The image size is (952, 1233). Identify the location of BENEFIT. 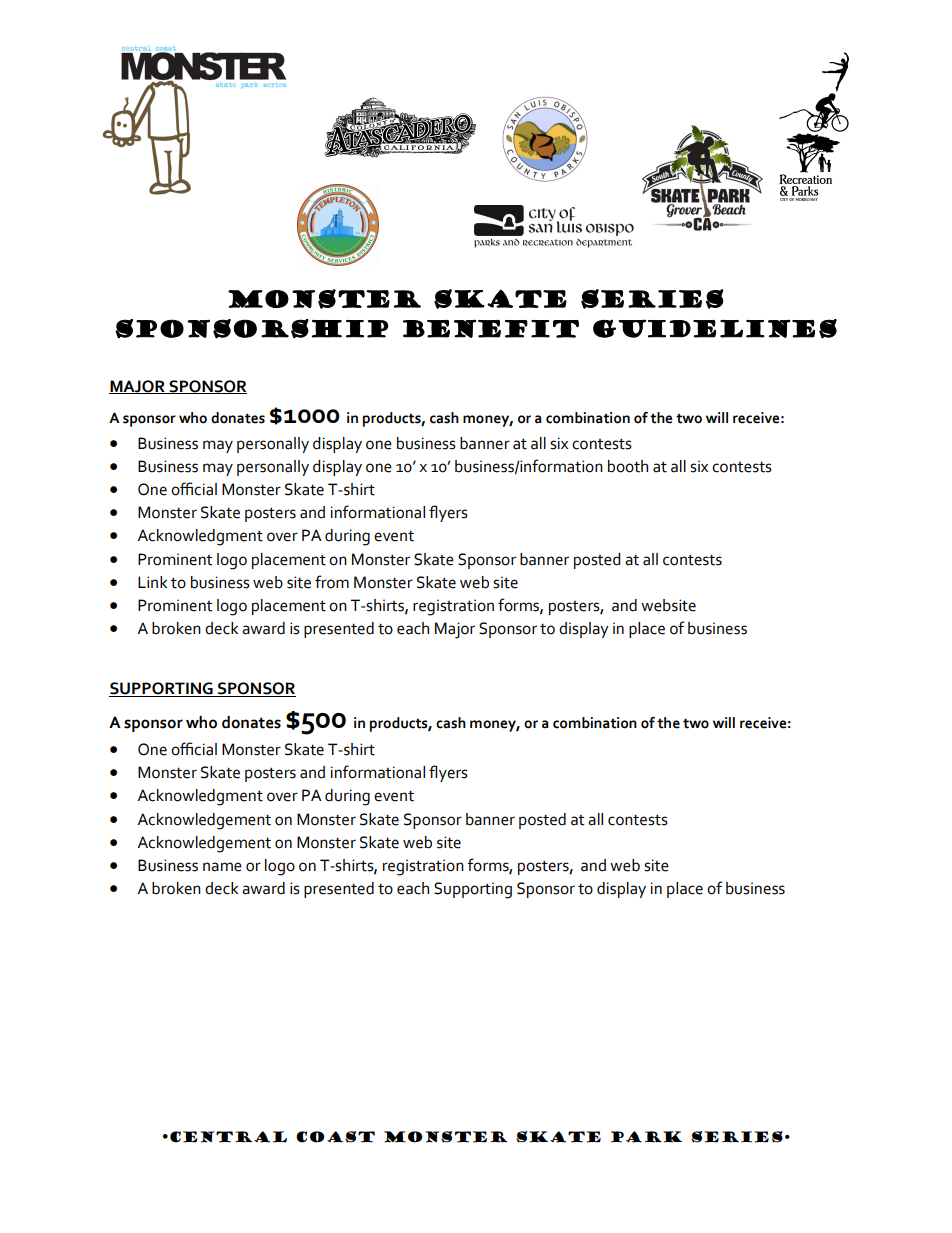
(491, 329).
